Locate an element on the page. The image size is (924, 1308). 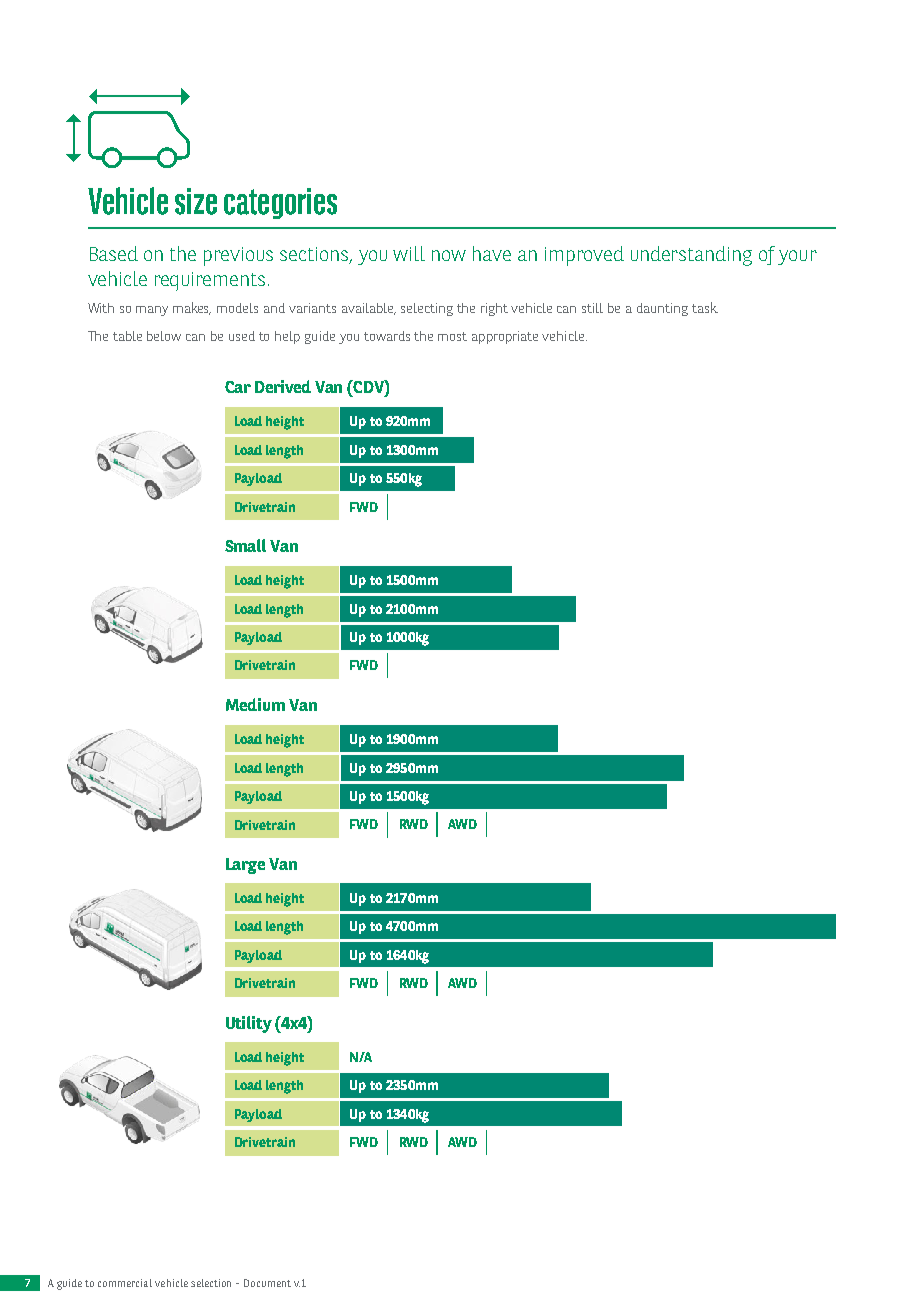
Small is located at coordinates (245, 545).
